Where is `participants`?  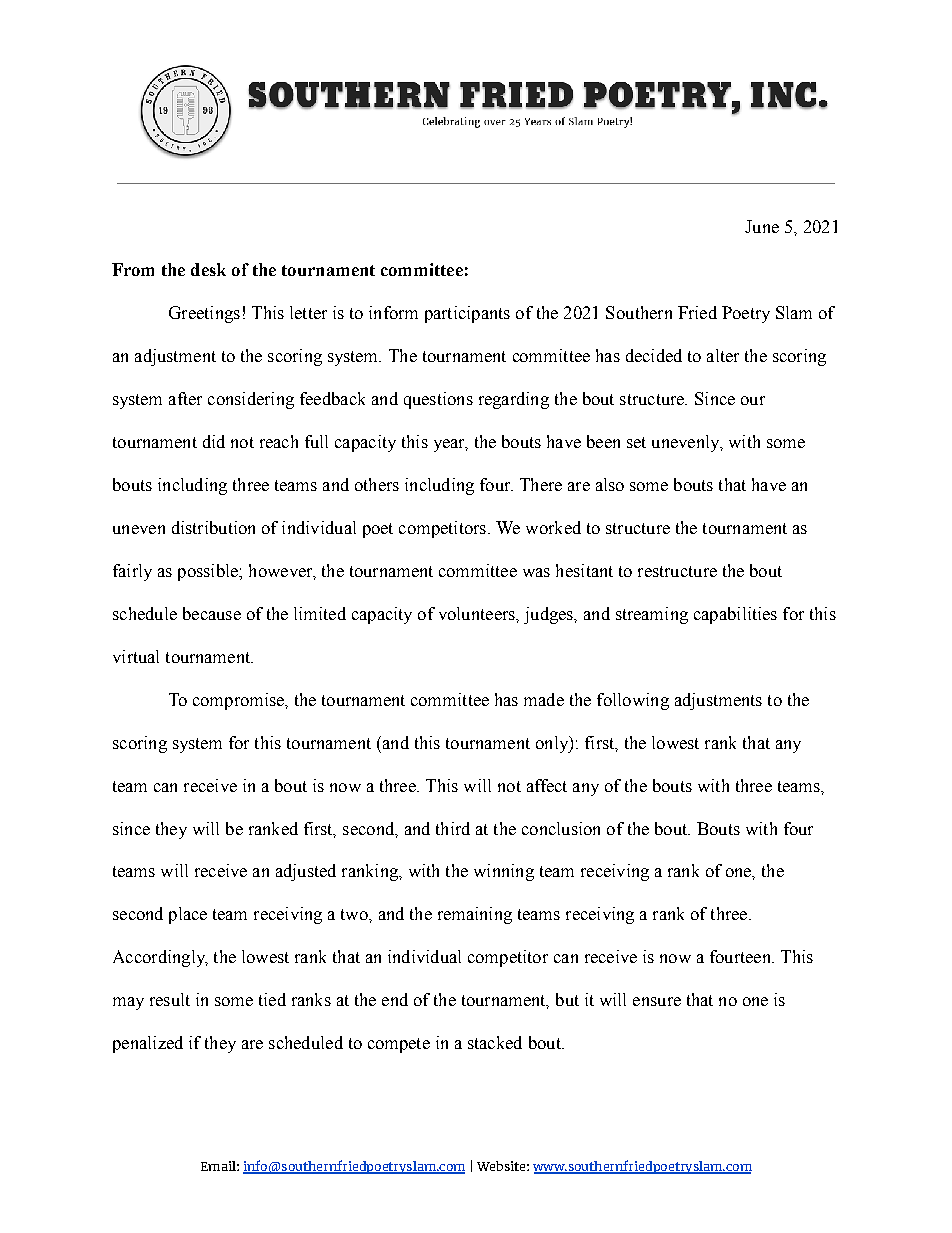 participants is located at coordinates (467, 314).
